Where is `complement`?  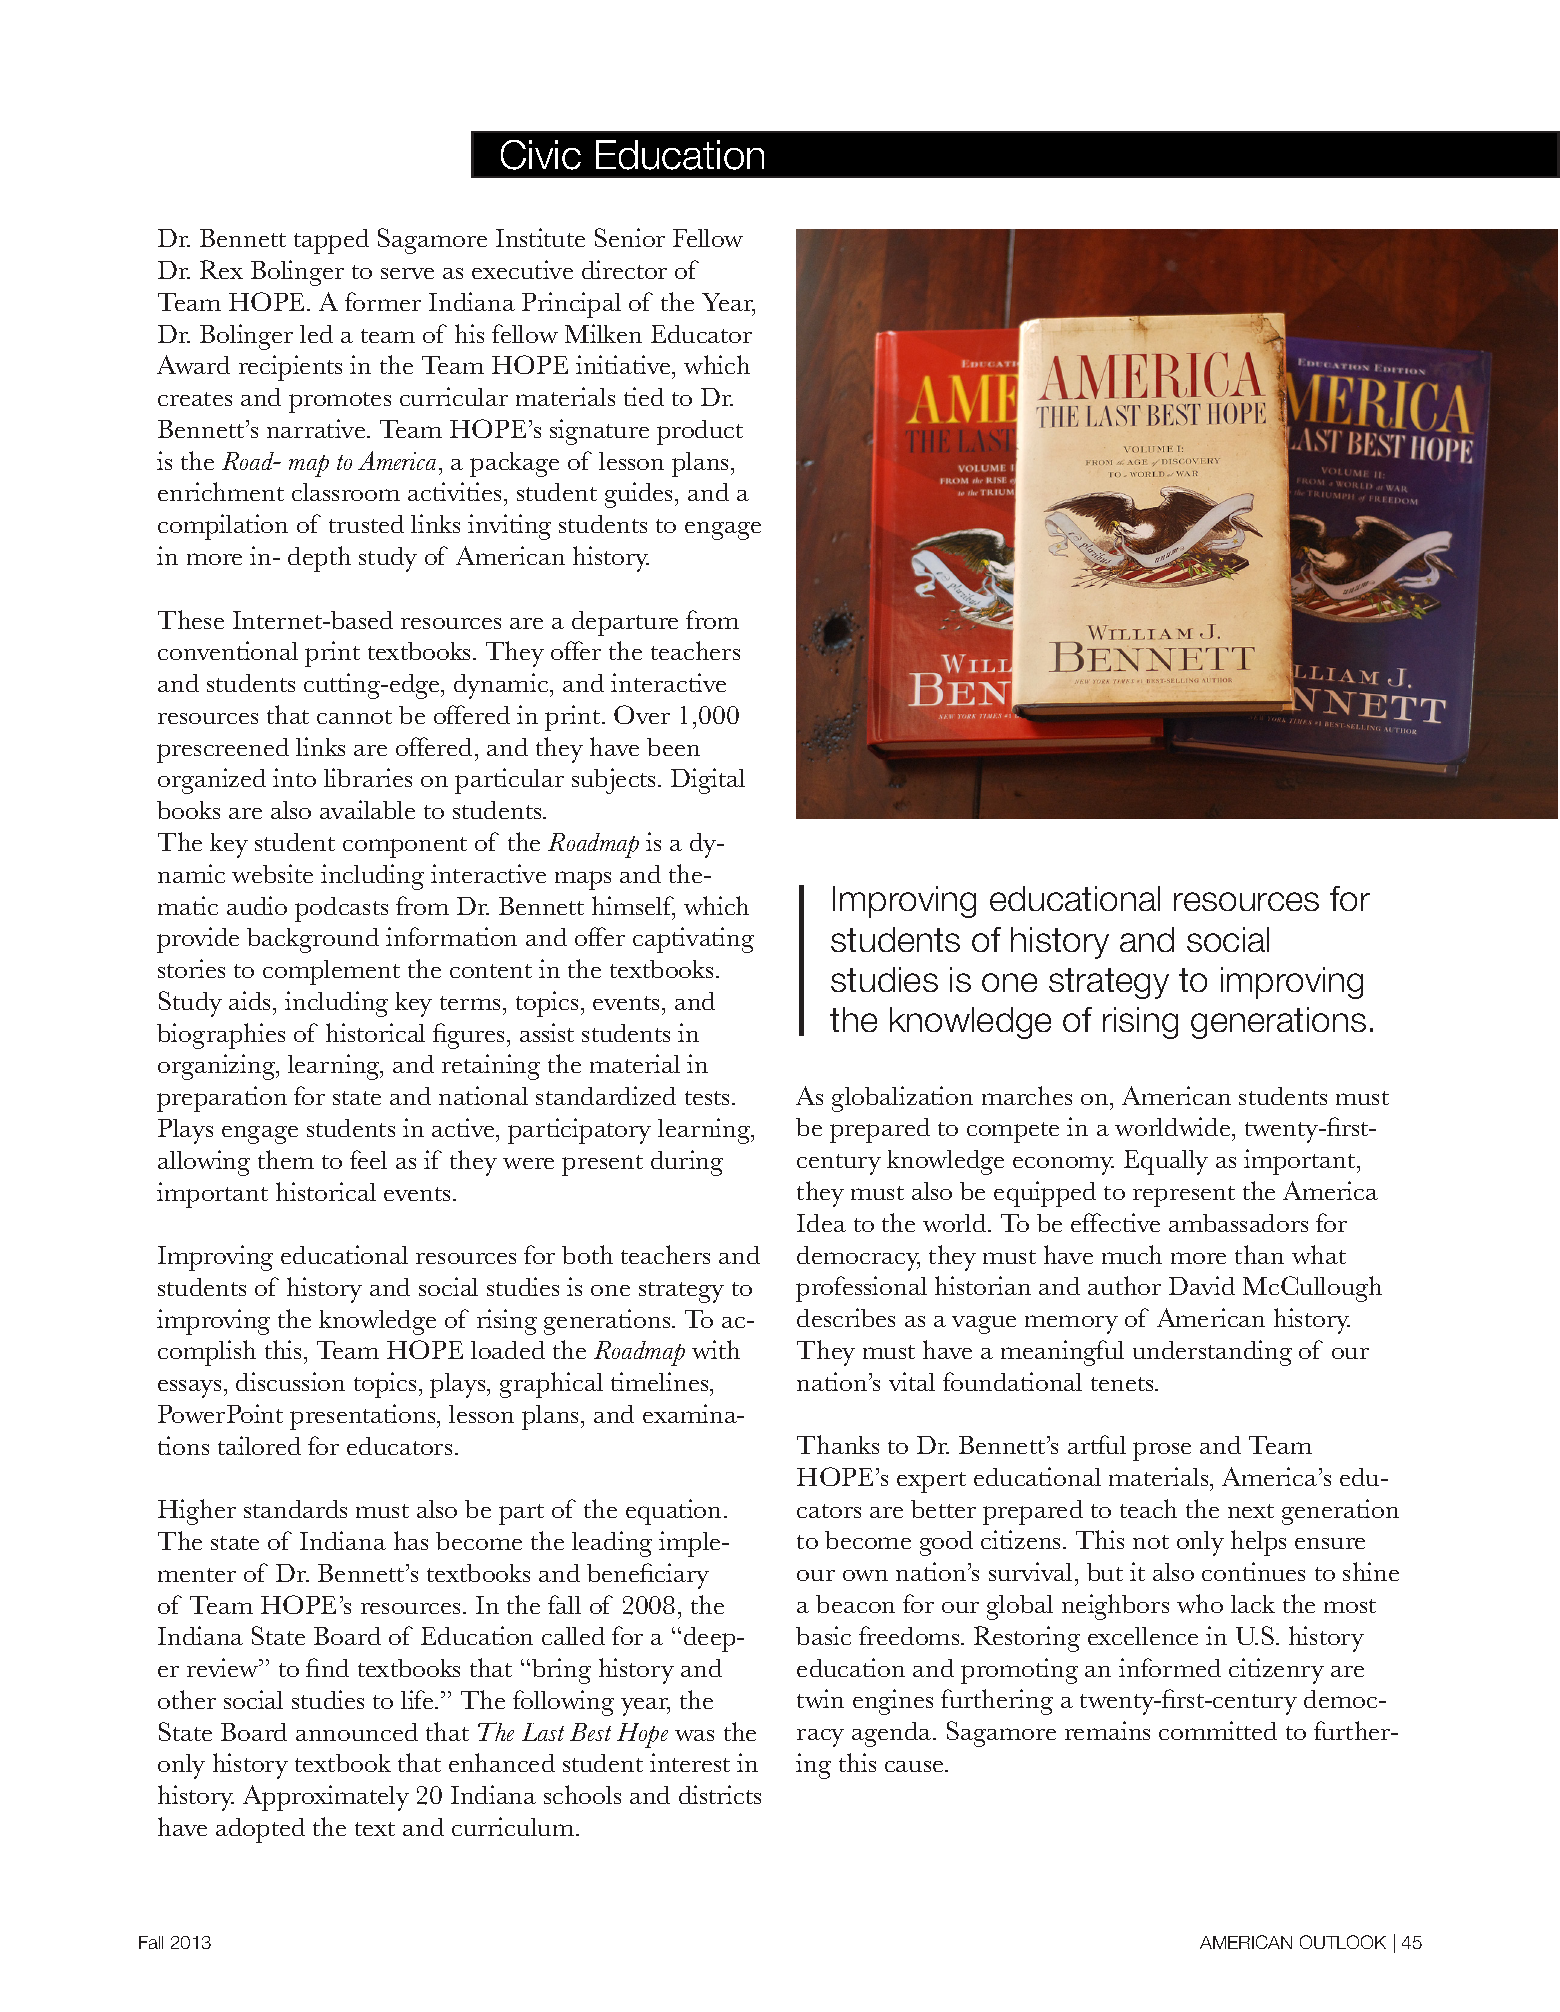
complement is located at coordinates (331, 972).
